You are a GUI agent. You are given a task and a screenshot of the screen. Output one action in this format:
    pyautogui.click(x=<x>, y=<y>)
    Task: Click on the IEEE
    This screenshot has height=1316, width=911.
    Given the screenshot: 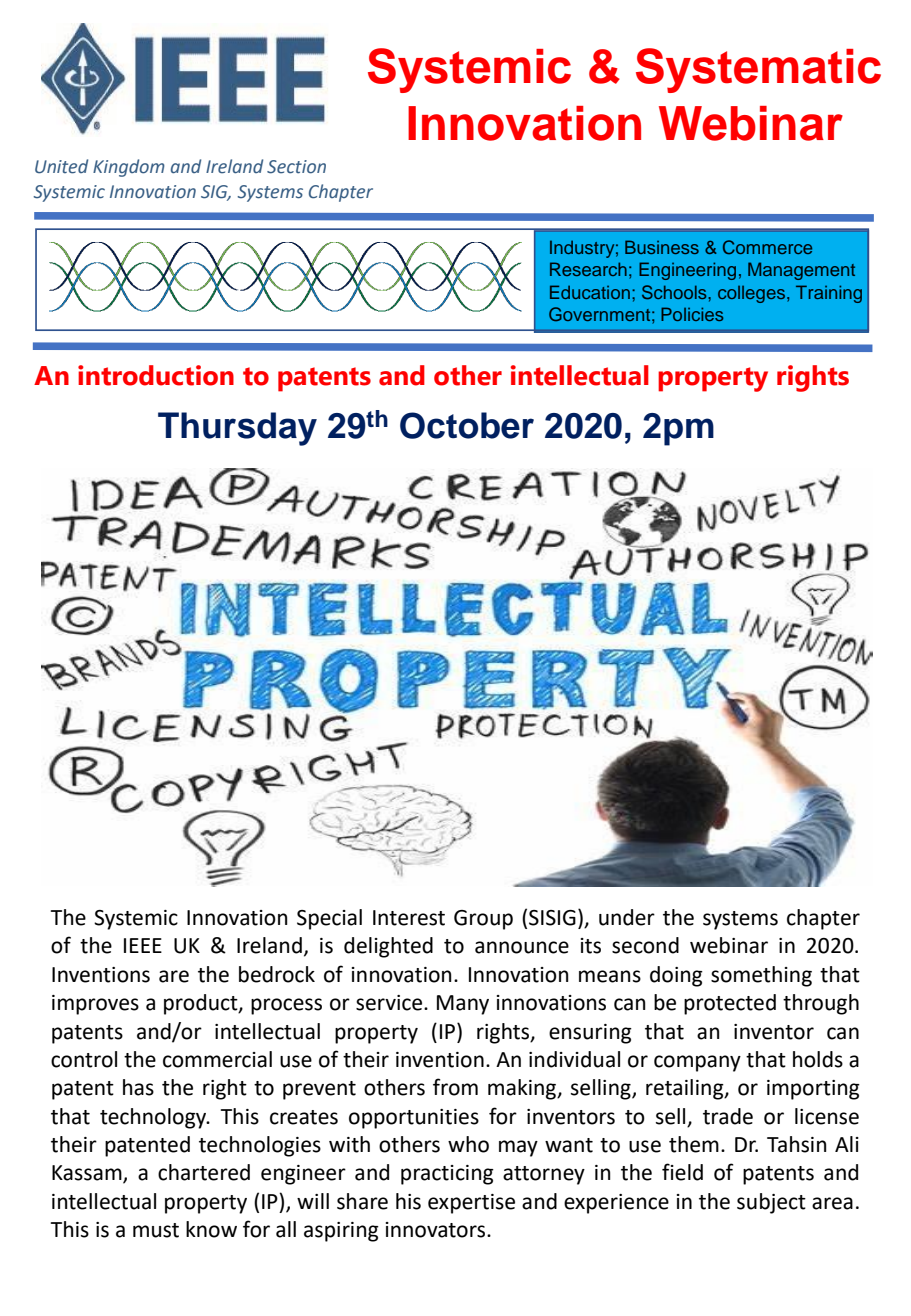 What is the action you would take?
    pyautogui.click(x=143, y=945)
